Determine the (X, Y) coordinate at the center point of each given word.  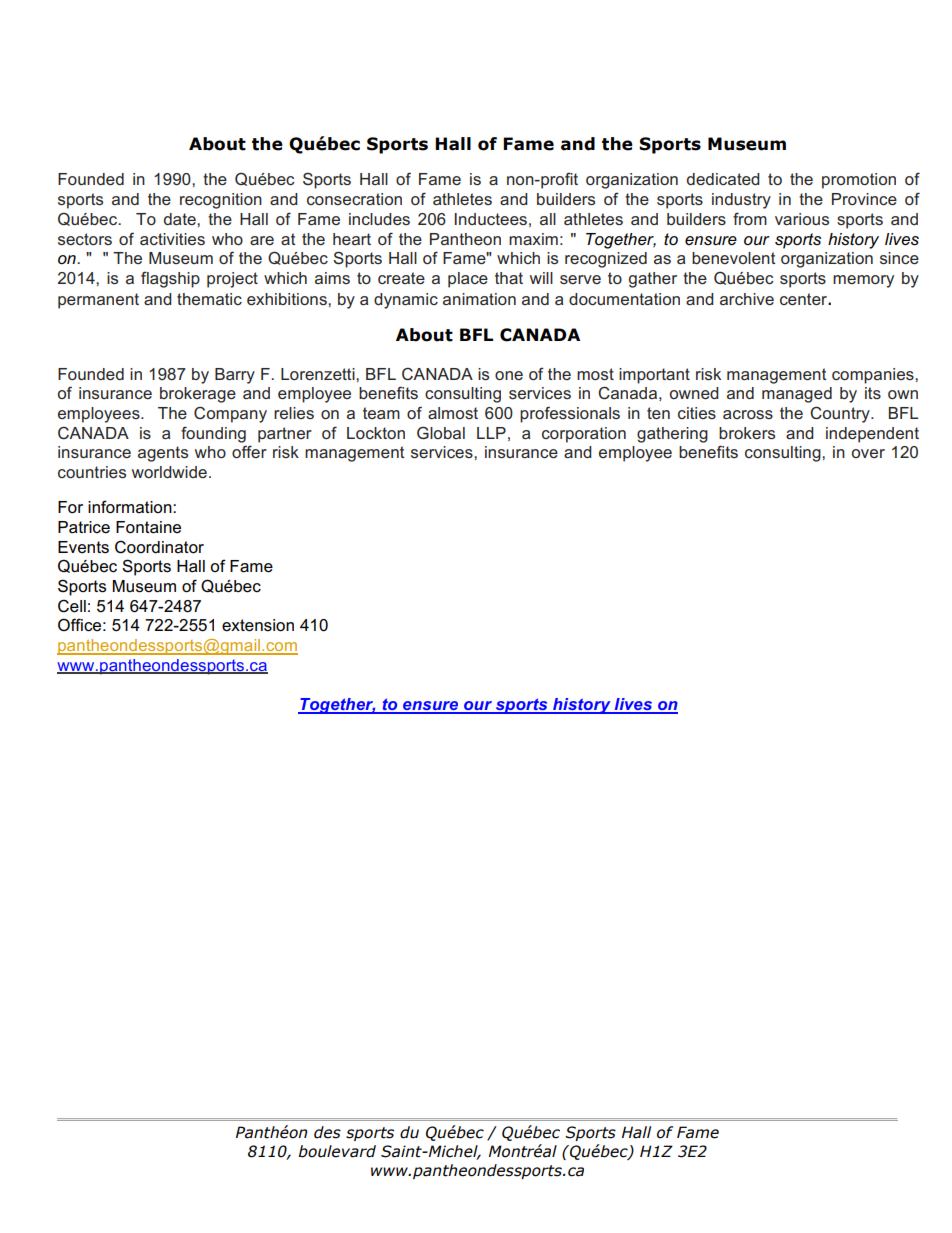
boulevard (337, 1151)
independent (872, 435)
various (802, 219)
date (181, 219)
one (509, 375)
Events (83, 547)
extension (258, 625)
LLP (491, 433)
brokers (747, 433)
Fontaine (148, 527)
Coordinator (159, 547)
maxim (533, 239)
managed (797, 395)
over (868, 453)
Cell (72, 606)
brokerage (198, 395)
